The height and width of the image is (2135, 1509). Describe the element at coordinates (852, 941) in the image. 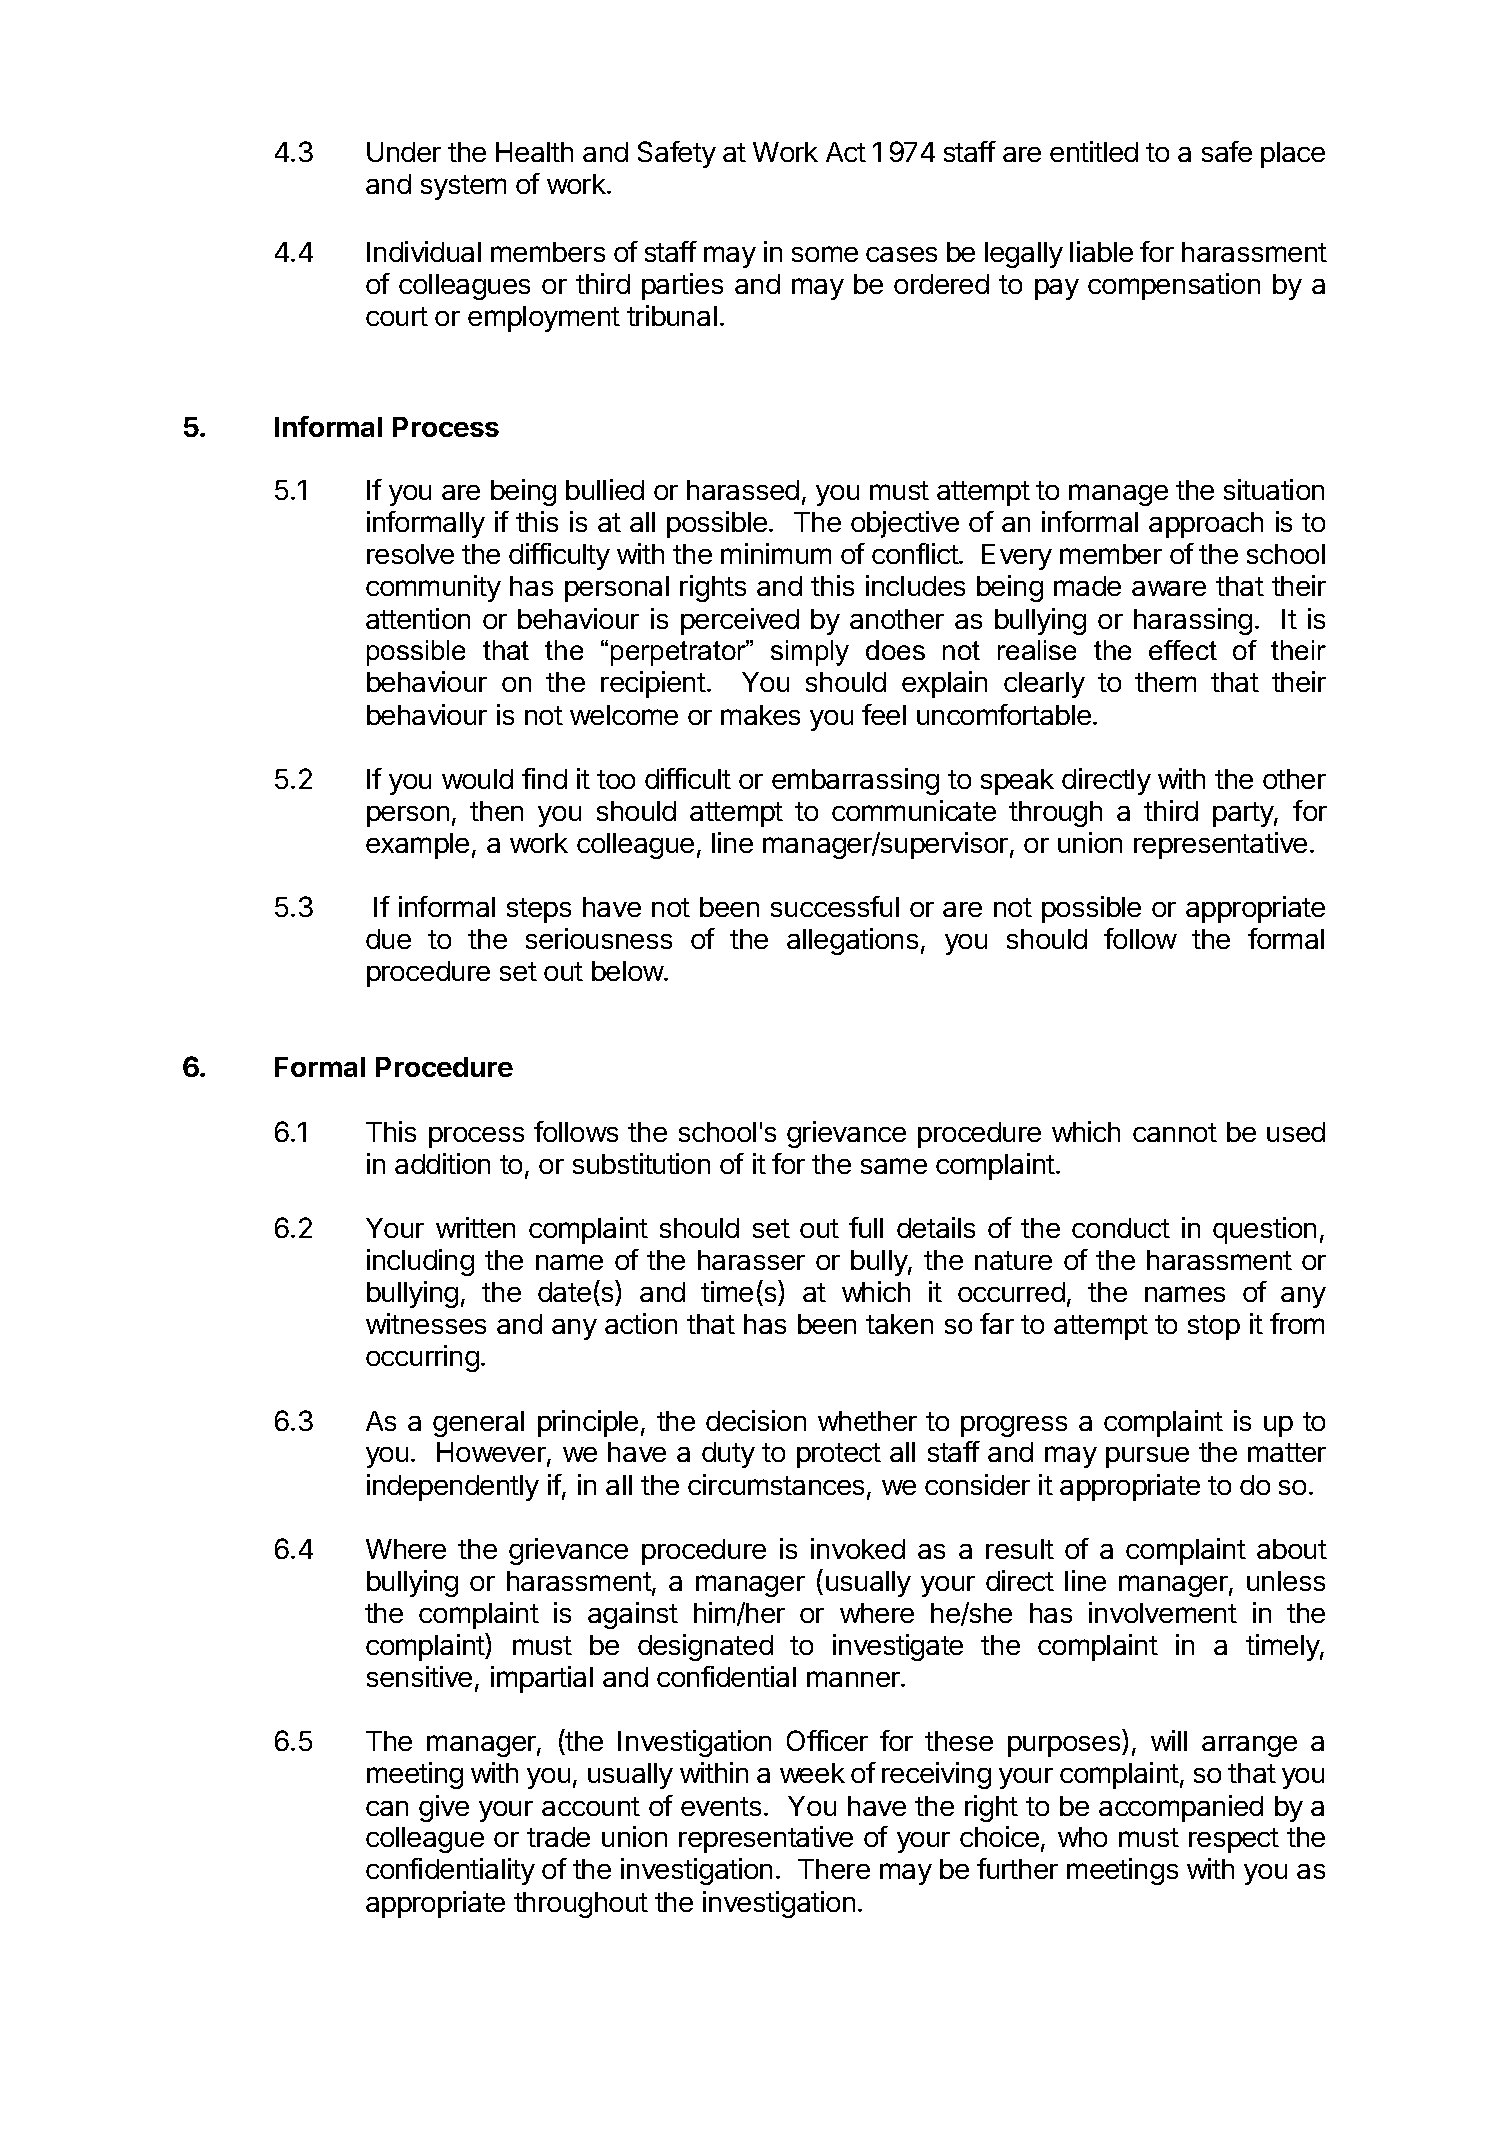

I see `allegations` at that location.
